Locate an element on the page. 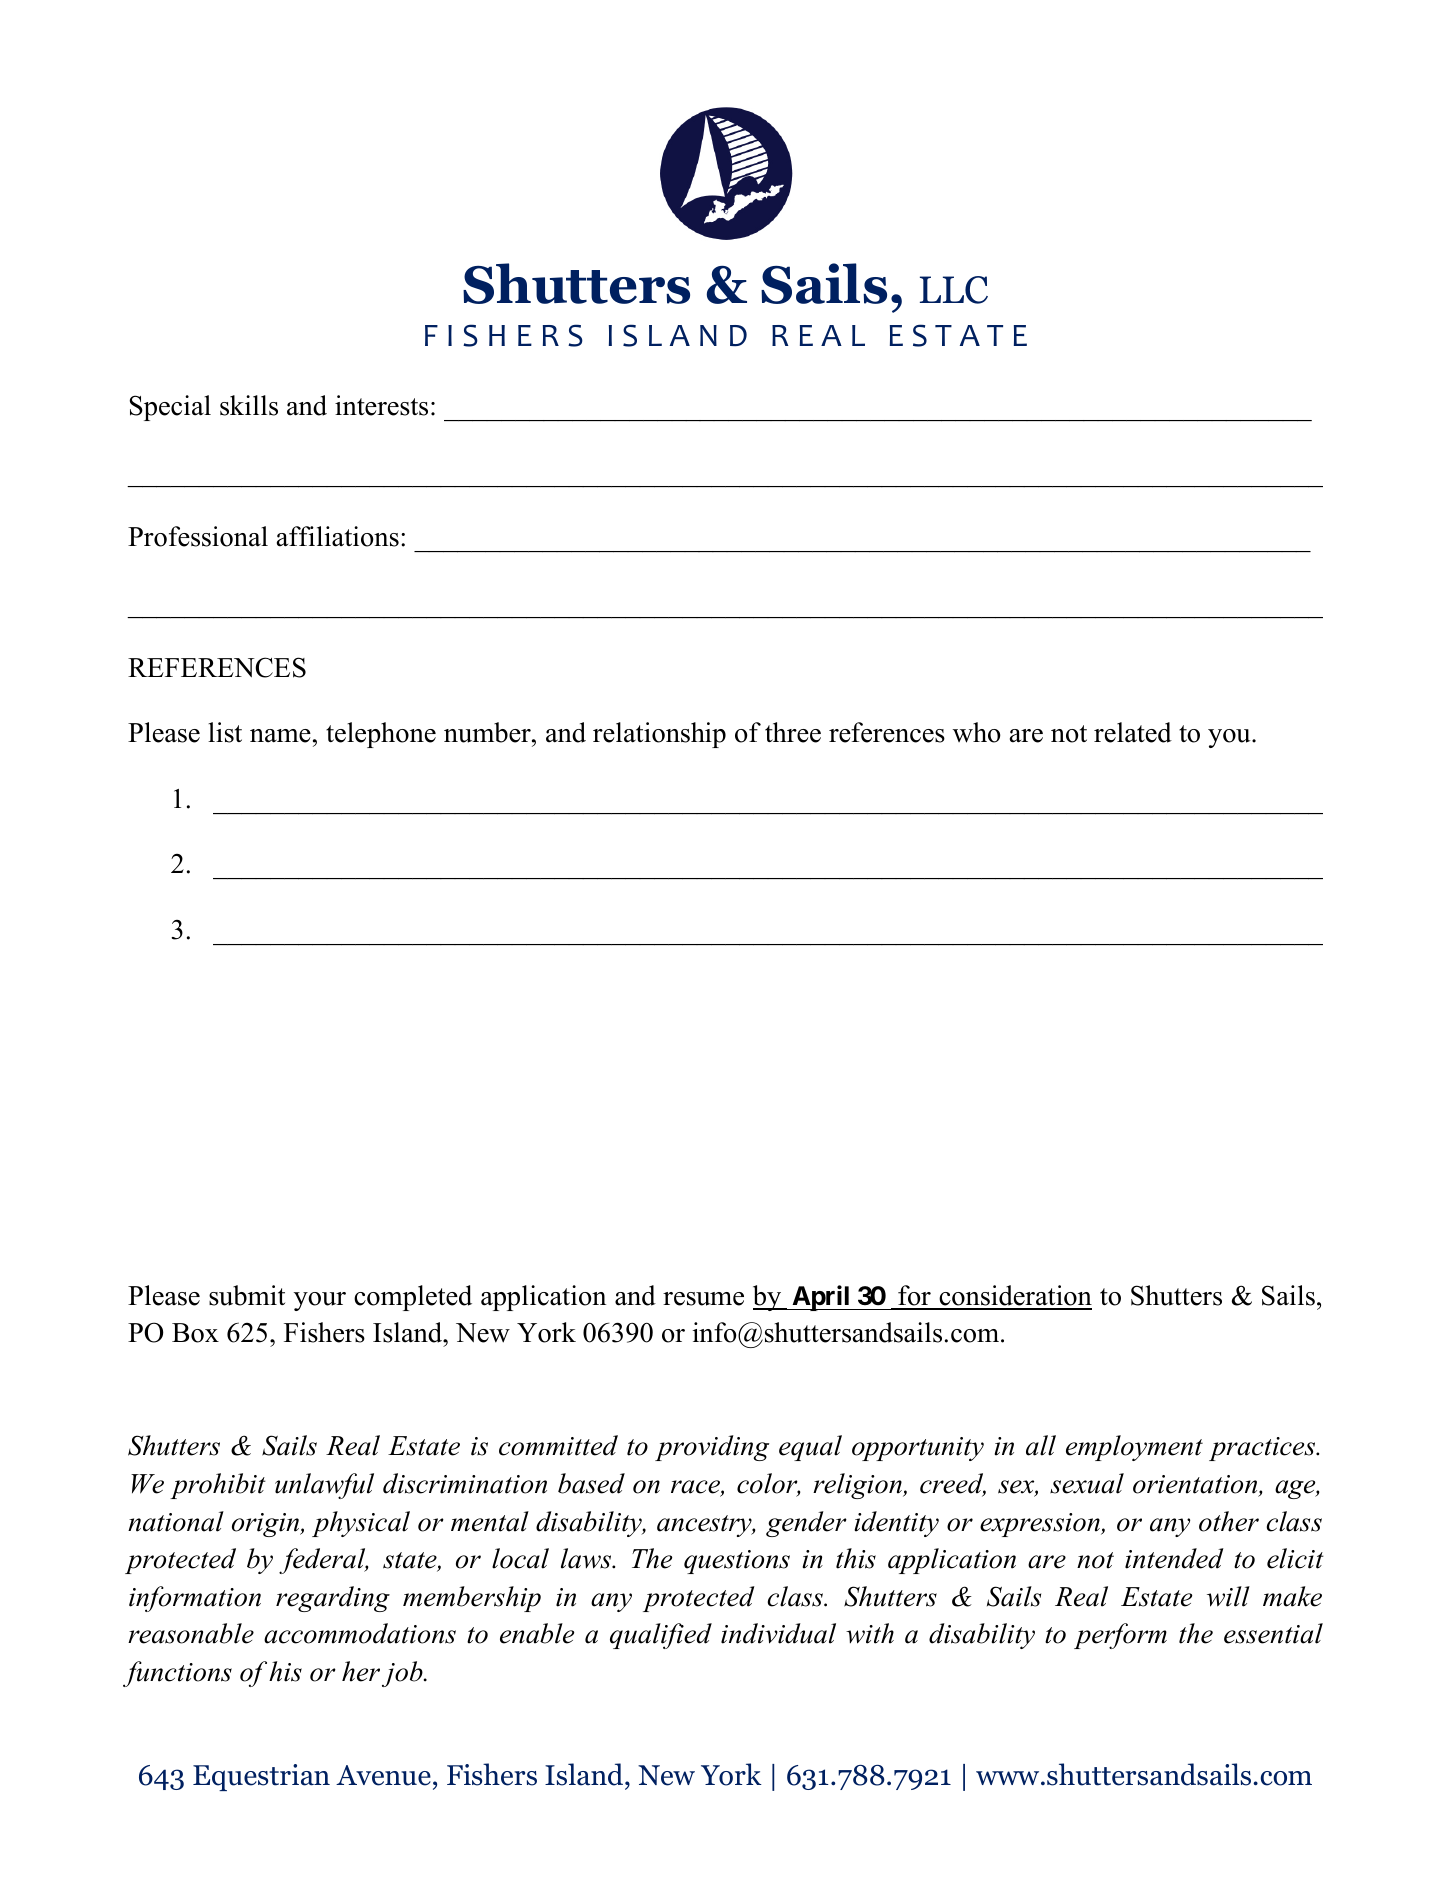 The image size is (1451, 1877). resume is located at coordinates (703, 1299).
